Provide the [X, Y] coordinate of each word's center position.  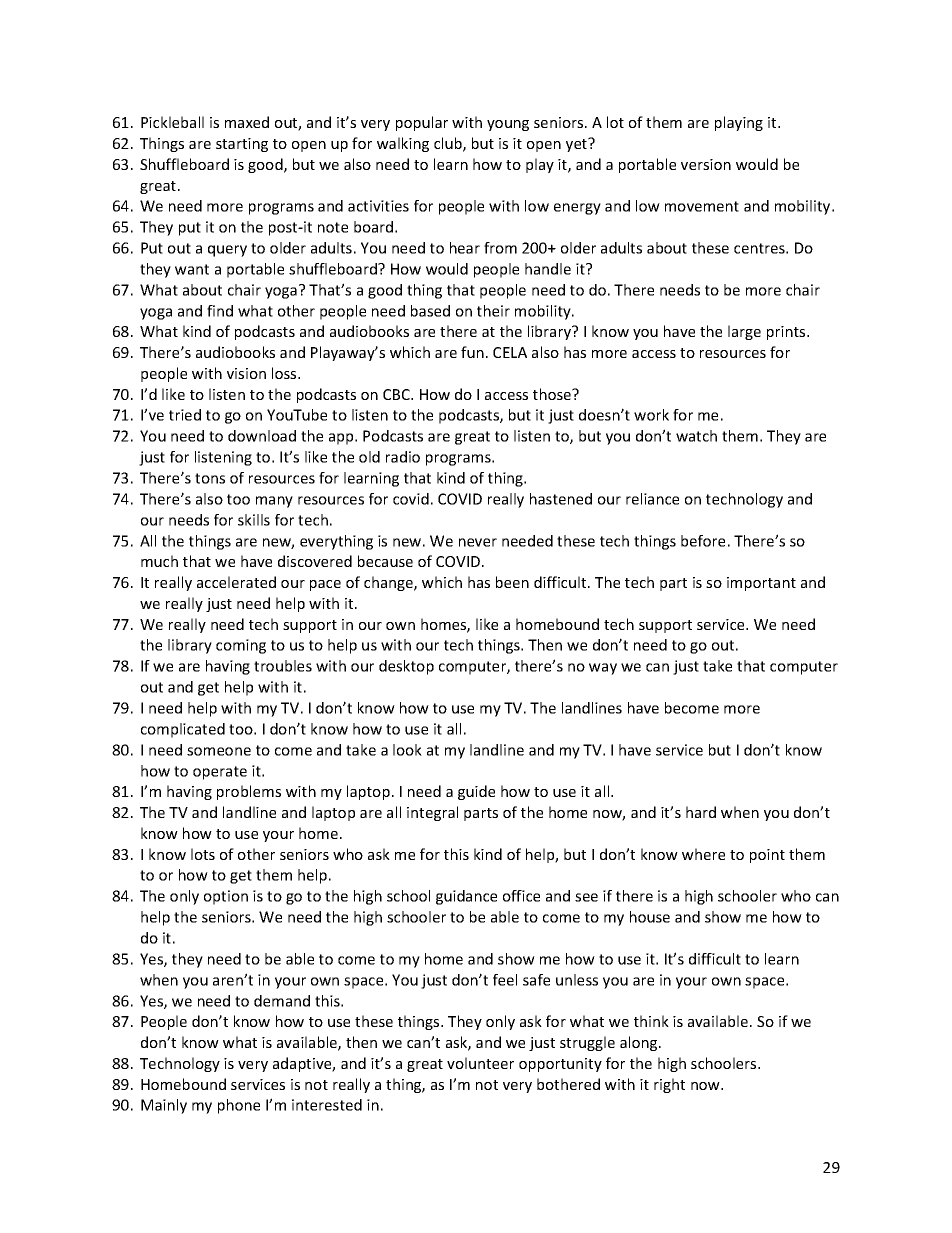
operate [220, 773]
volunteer [480, 1063]
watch [696, 436]
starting [242, 145]
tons [210, 478]
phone [239, 1106]
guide [476, 792]
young [508, 125]
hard [701, 812]
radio [403, 457]
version [706, 164]
